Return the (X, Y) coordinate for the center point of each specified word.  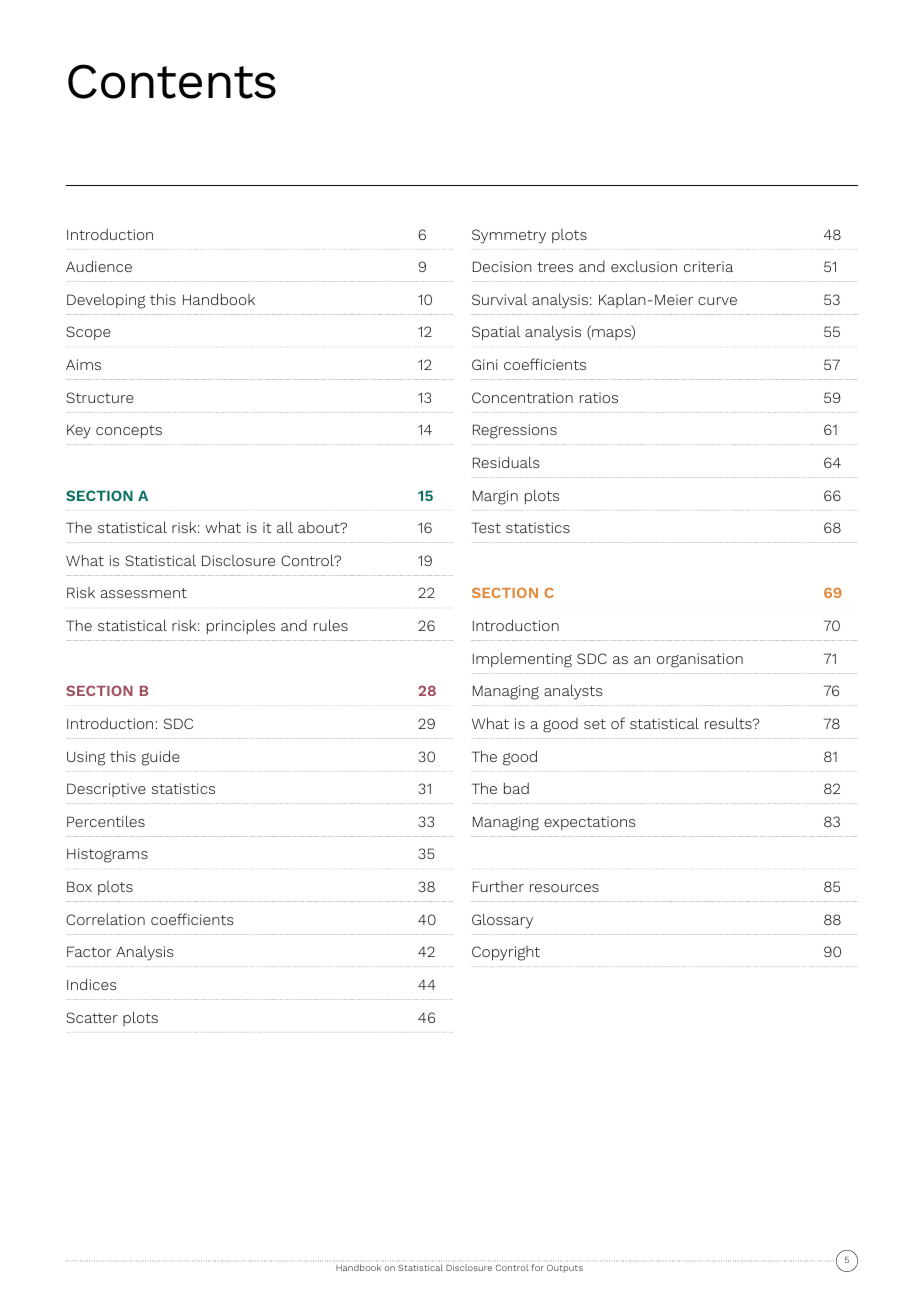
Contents (172, 81)
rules (331, 625)
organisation (700, 660)
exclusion (644, 266)
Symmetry (509, 236)
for (537, 1267)
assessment (144, 593)
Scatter (92, 1017)
